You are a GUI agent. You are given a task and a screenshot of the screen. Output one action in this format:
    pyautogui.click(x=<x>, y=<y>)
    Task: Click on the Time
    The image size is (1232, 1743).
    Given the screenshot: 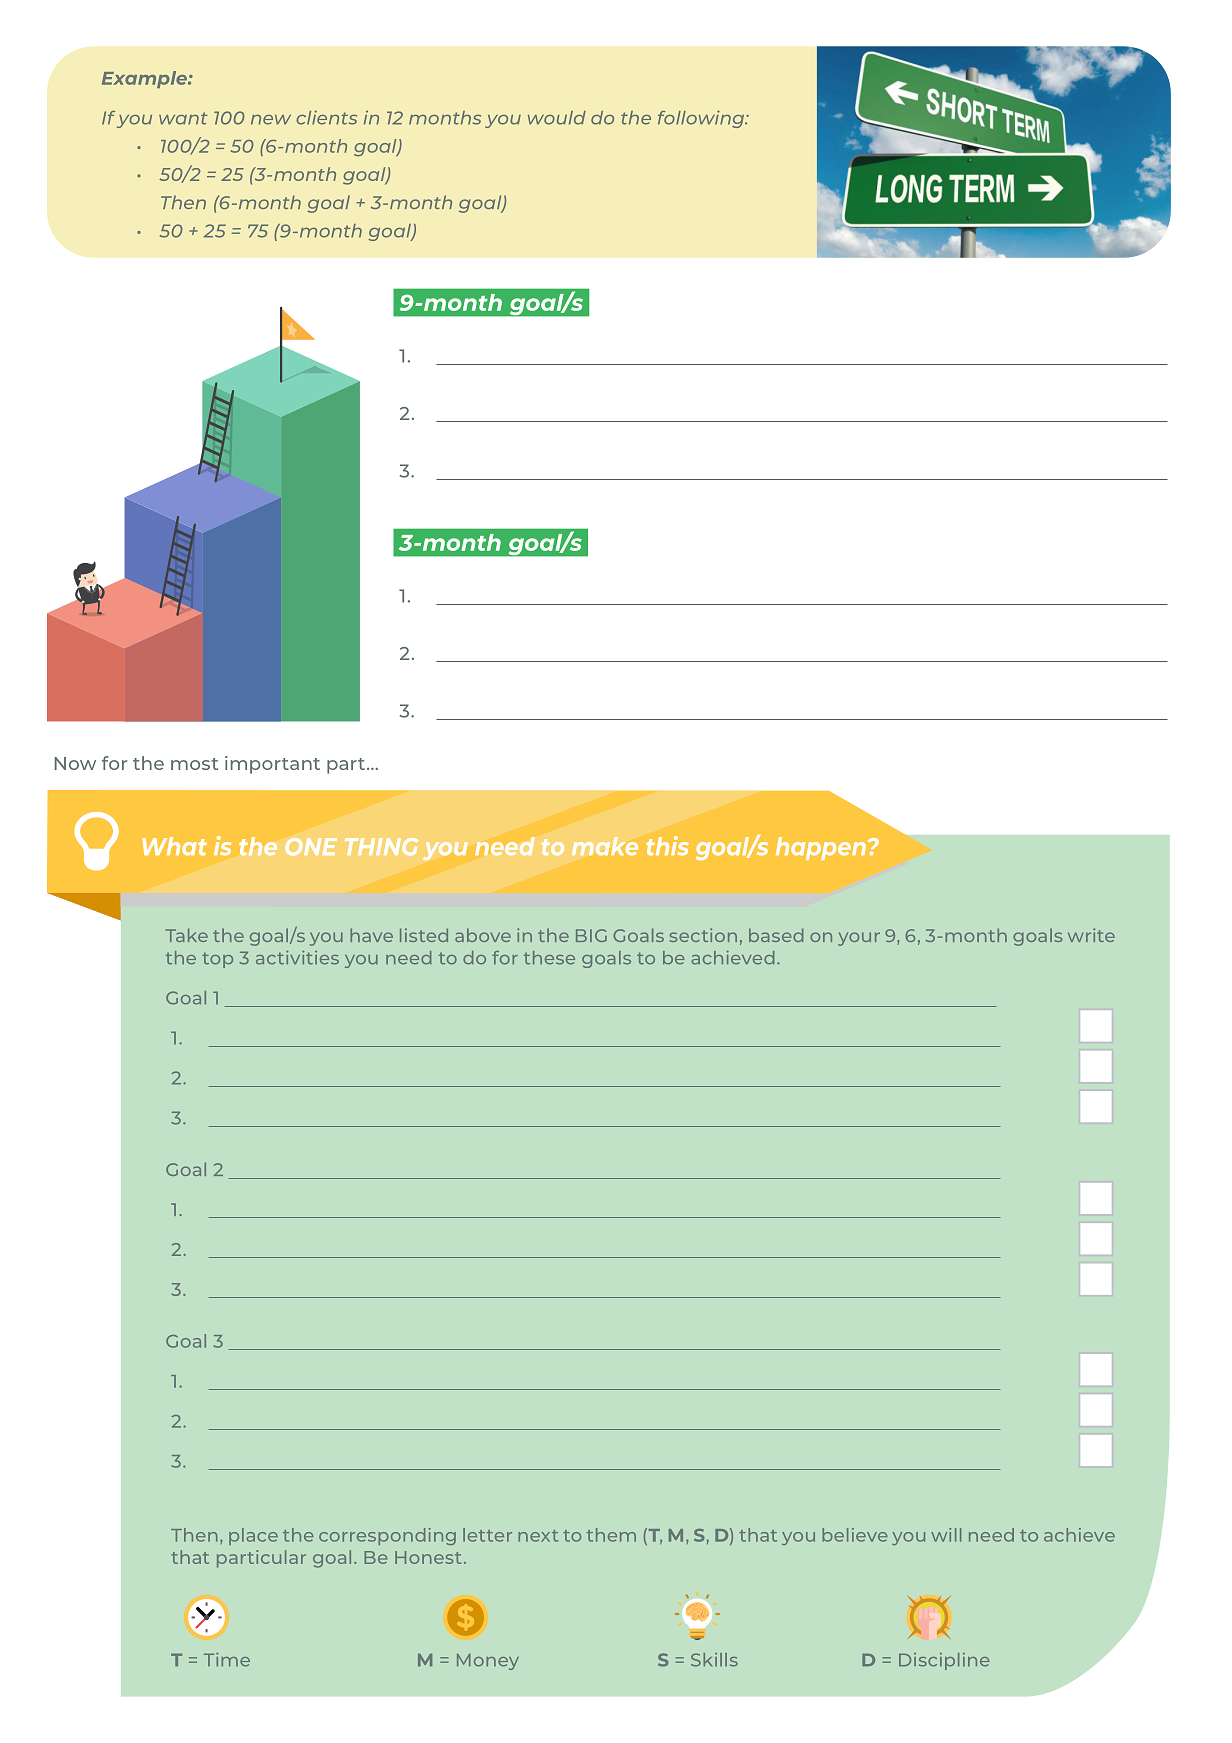 What is the action you would take?
    pyautogui.click(x=227, y=1660)
